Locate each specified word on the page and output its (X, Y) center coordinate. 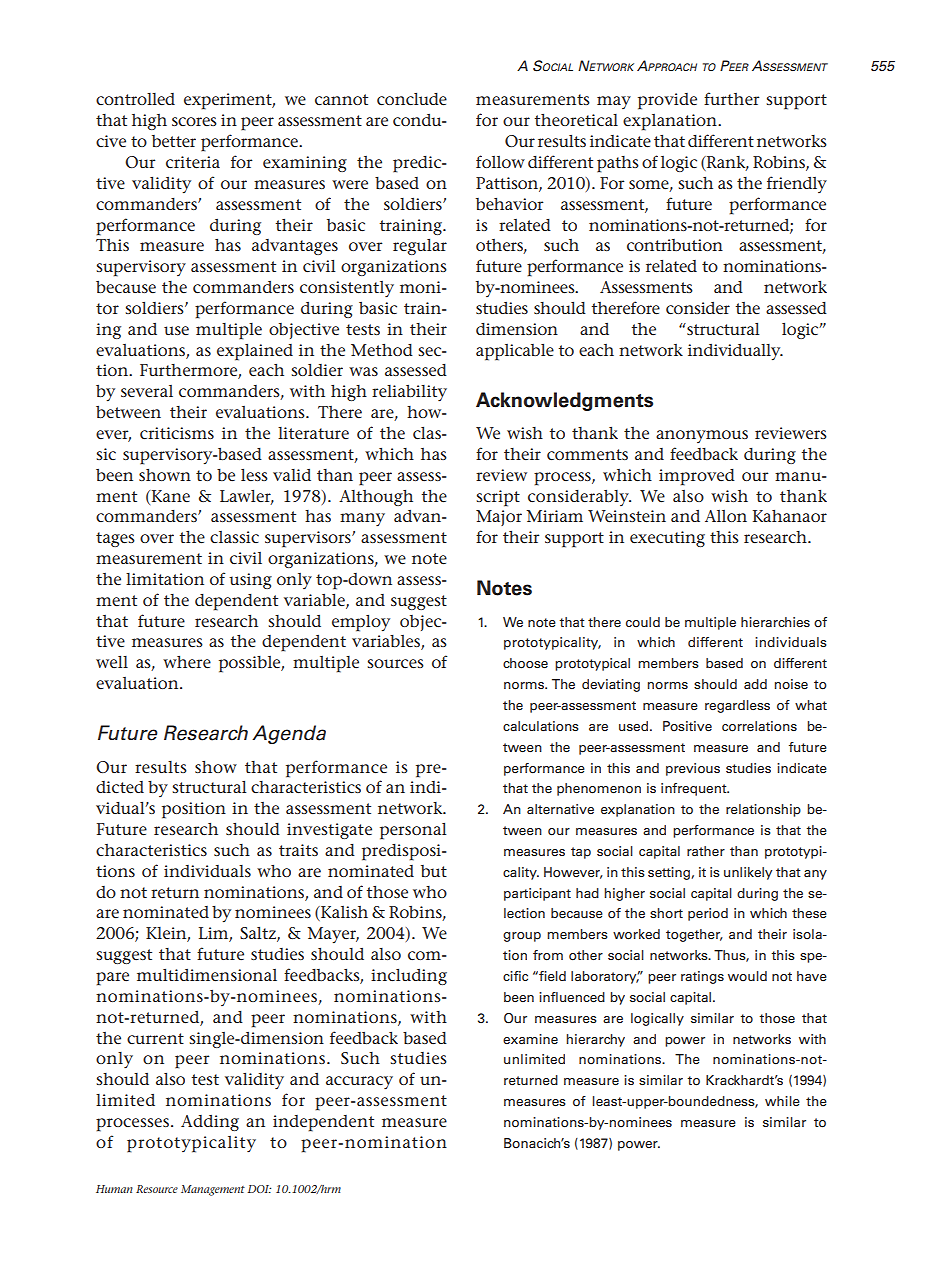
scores (194, 122)
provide (667, 101)
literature (313, 433)
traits (298, 850)
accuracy (359, 1083)
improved (697, 477)
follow (500, 161)
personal (413, 831)
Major (499, 518)
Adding (210, 1123)
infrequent (695, 789)
